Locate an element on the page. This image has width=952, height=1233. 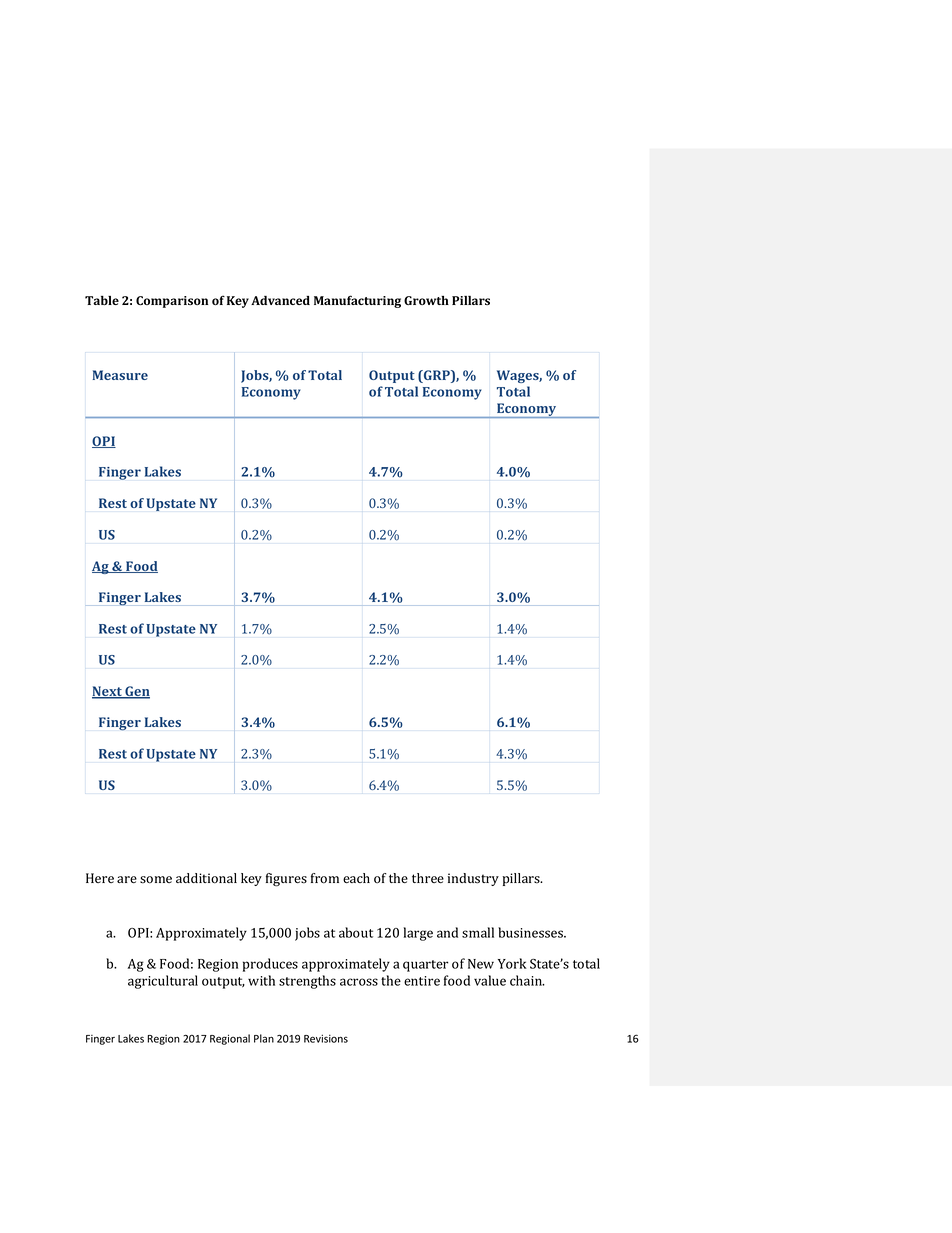
from is located at coordinates (325, 878).
